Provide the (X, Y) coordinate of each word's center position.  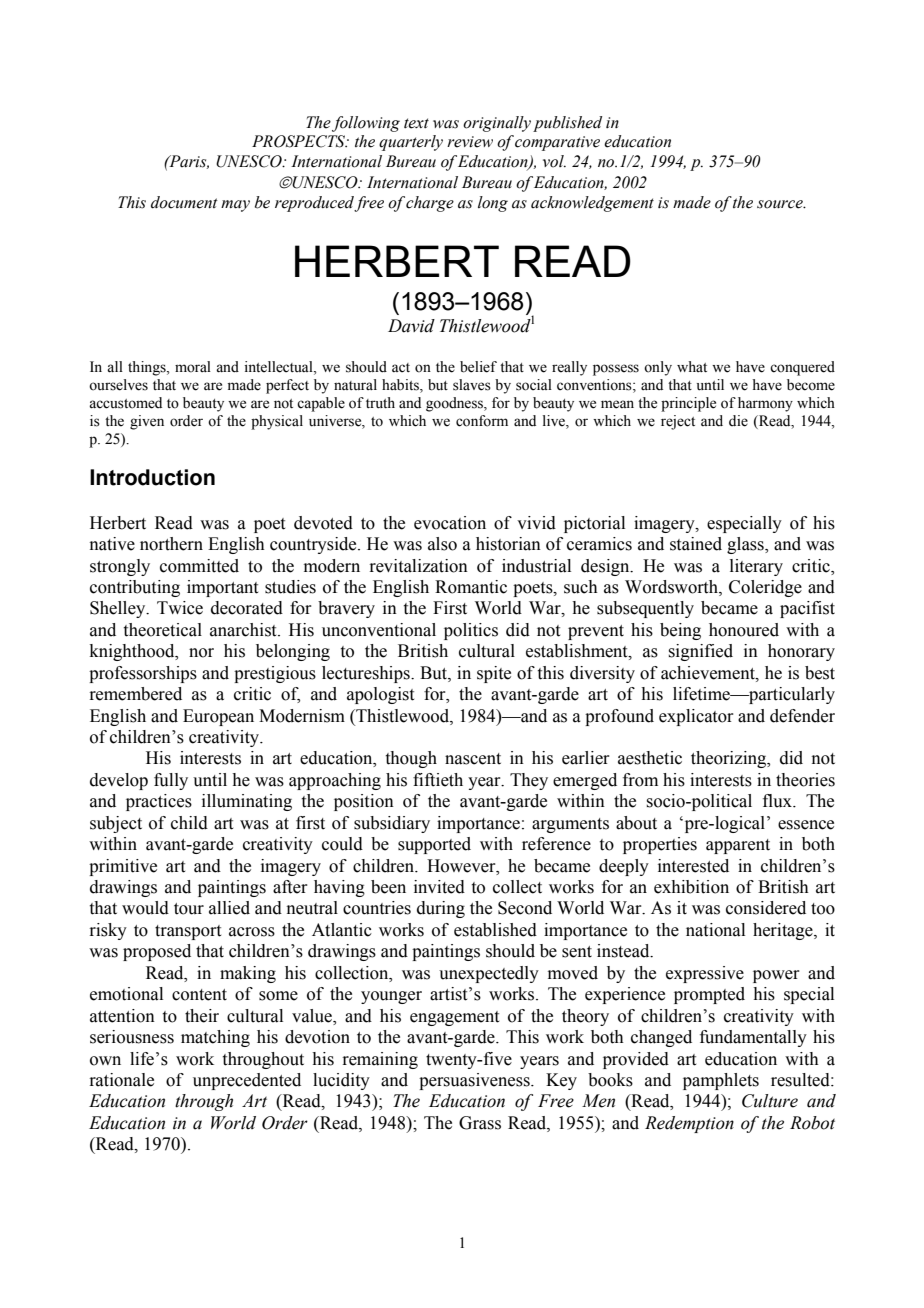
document (184, 202)
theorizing (730, 759)
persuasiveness (475, 1081)
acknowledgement (592, 204)
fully (171, 781)
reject (678, 422)
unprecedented (247, 1081)
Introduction (152, 477)
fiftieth (438, 780)
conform (482, 421)
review (470, 142)
